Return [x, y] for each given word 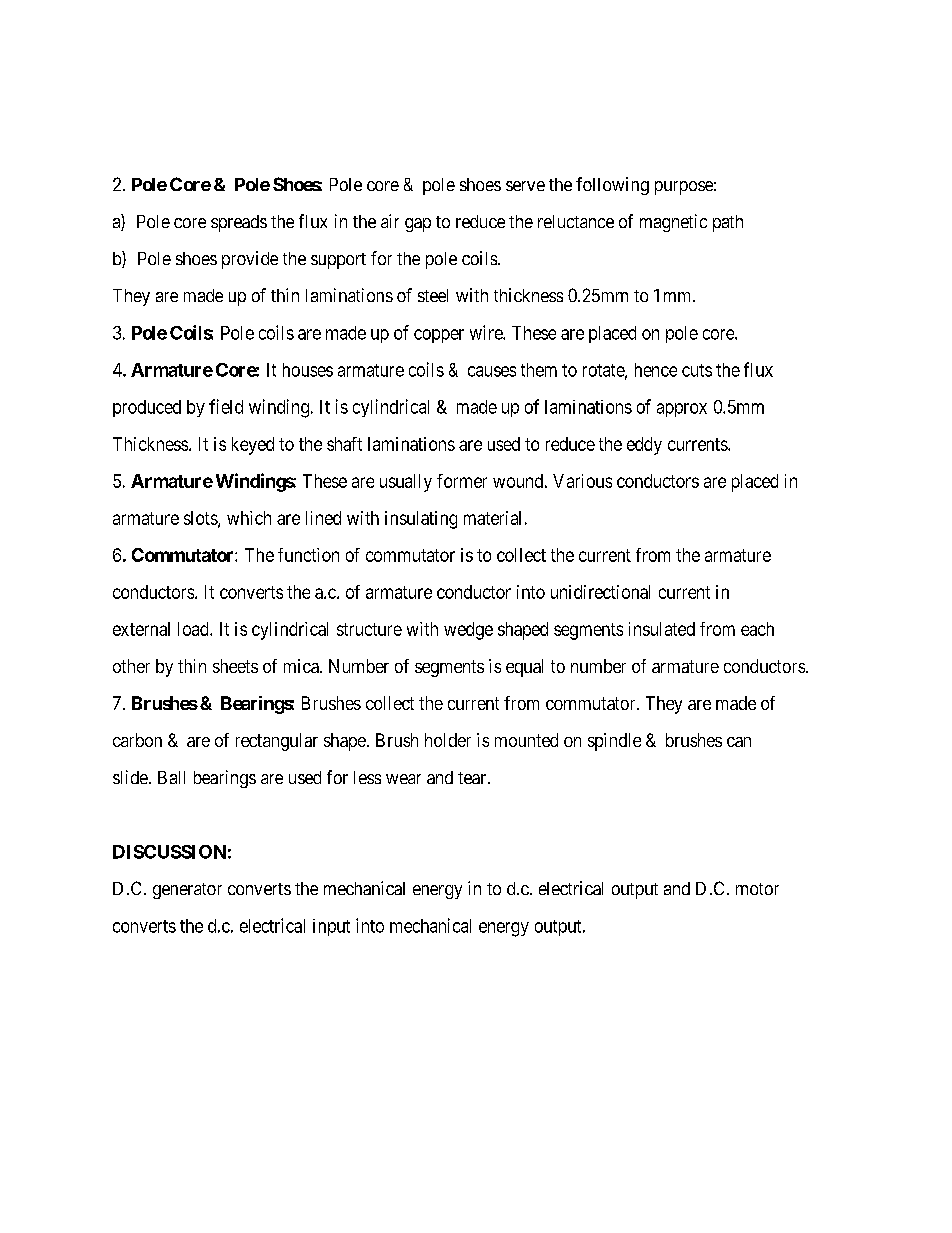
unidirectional [600, 592]
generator [187, 891]
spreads [239, 223]
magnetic [673, 223]
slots [201, 519]
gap [418, 225]
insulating [421, 520]
